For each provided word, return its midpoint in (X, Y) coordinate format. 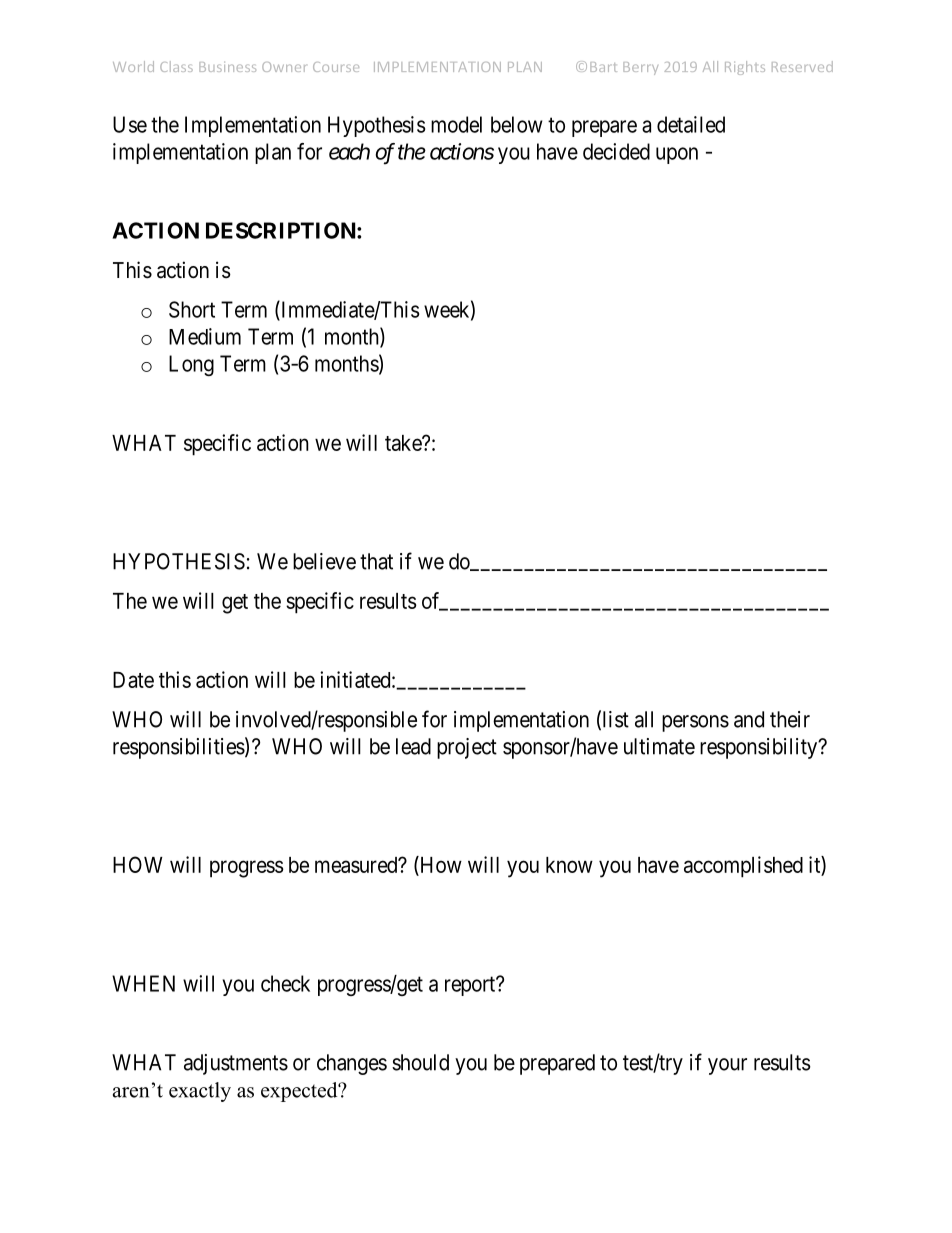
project (467, 748)
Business (227, 67)
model (456, 124)
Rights (745, 68)
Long (191, 365)
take (404, 443)
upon (677, 155)
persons (695, 723)
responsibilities (179, 748)
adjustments (236, 1064)
